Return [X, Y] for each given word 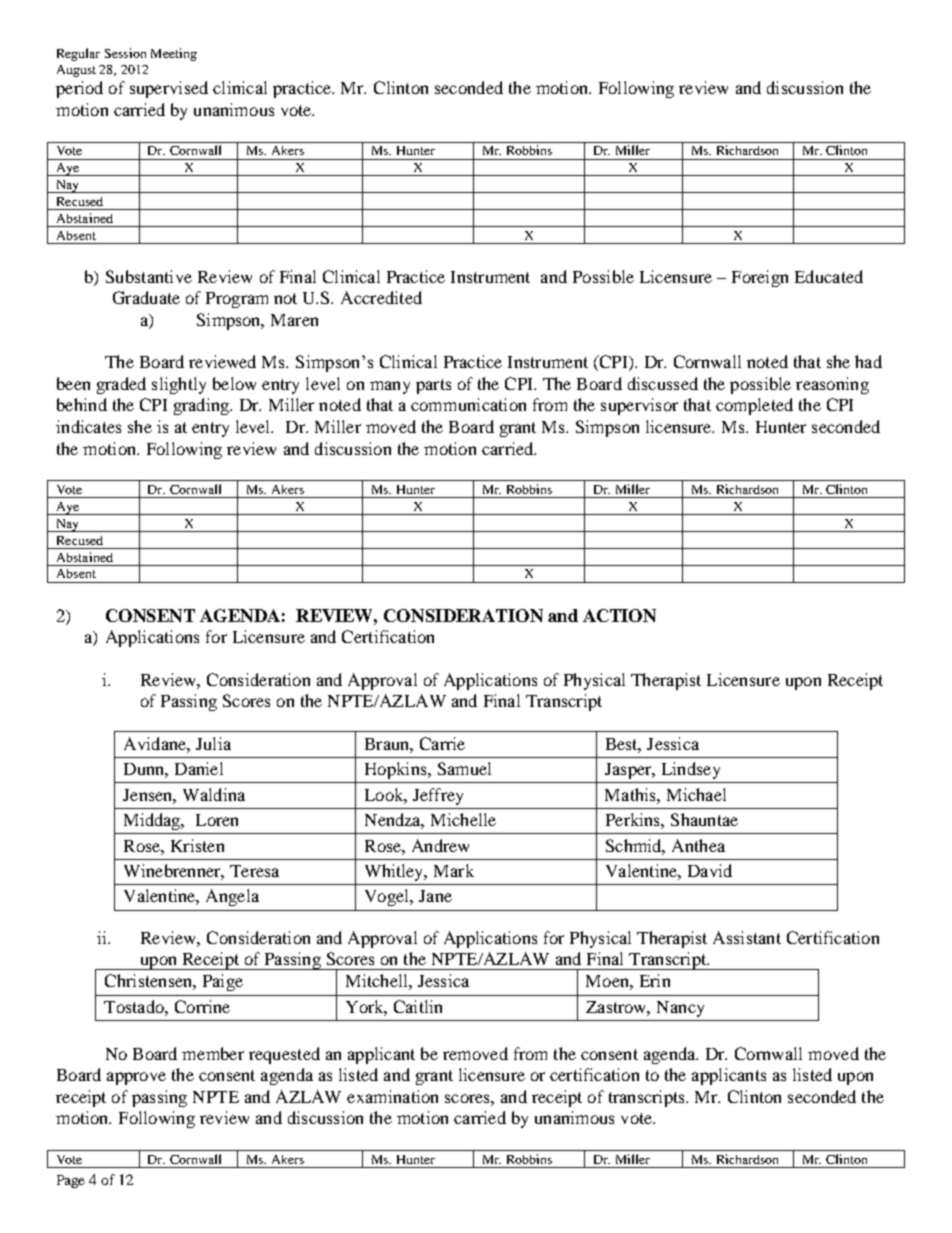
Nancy [680, 1009]
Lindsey [691, 770]
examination [392, 1096]
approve [136, 1078]
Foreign [760, 278]
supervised [169, 89]
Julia [213, 743]
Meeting [174, 54]
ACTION [619, 615]
